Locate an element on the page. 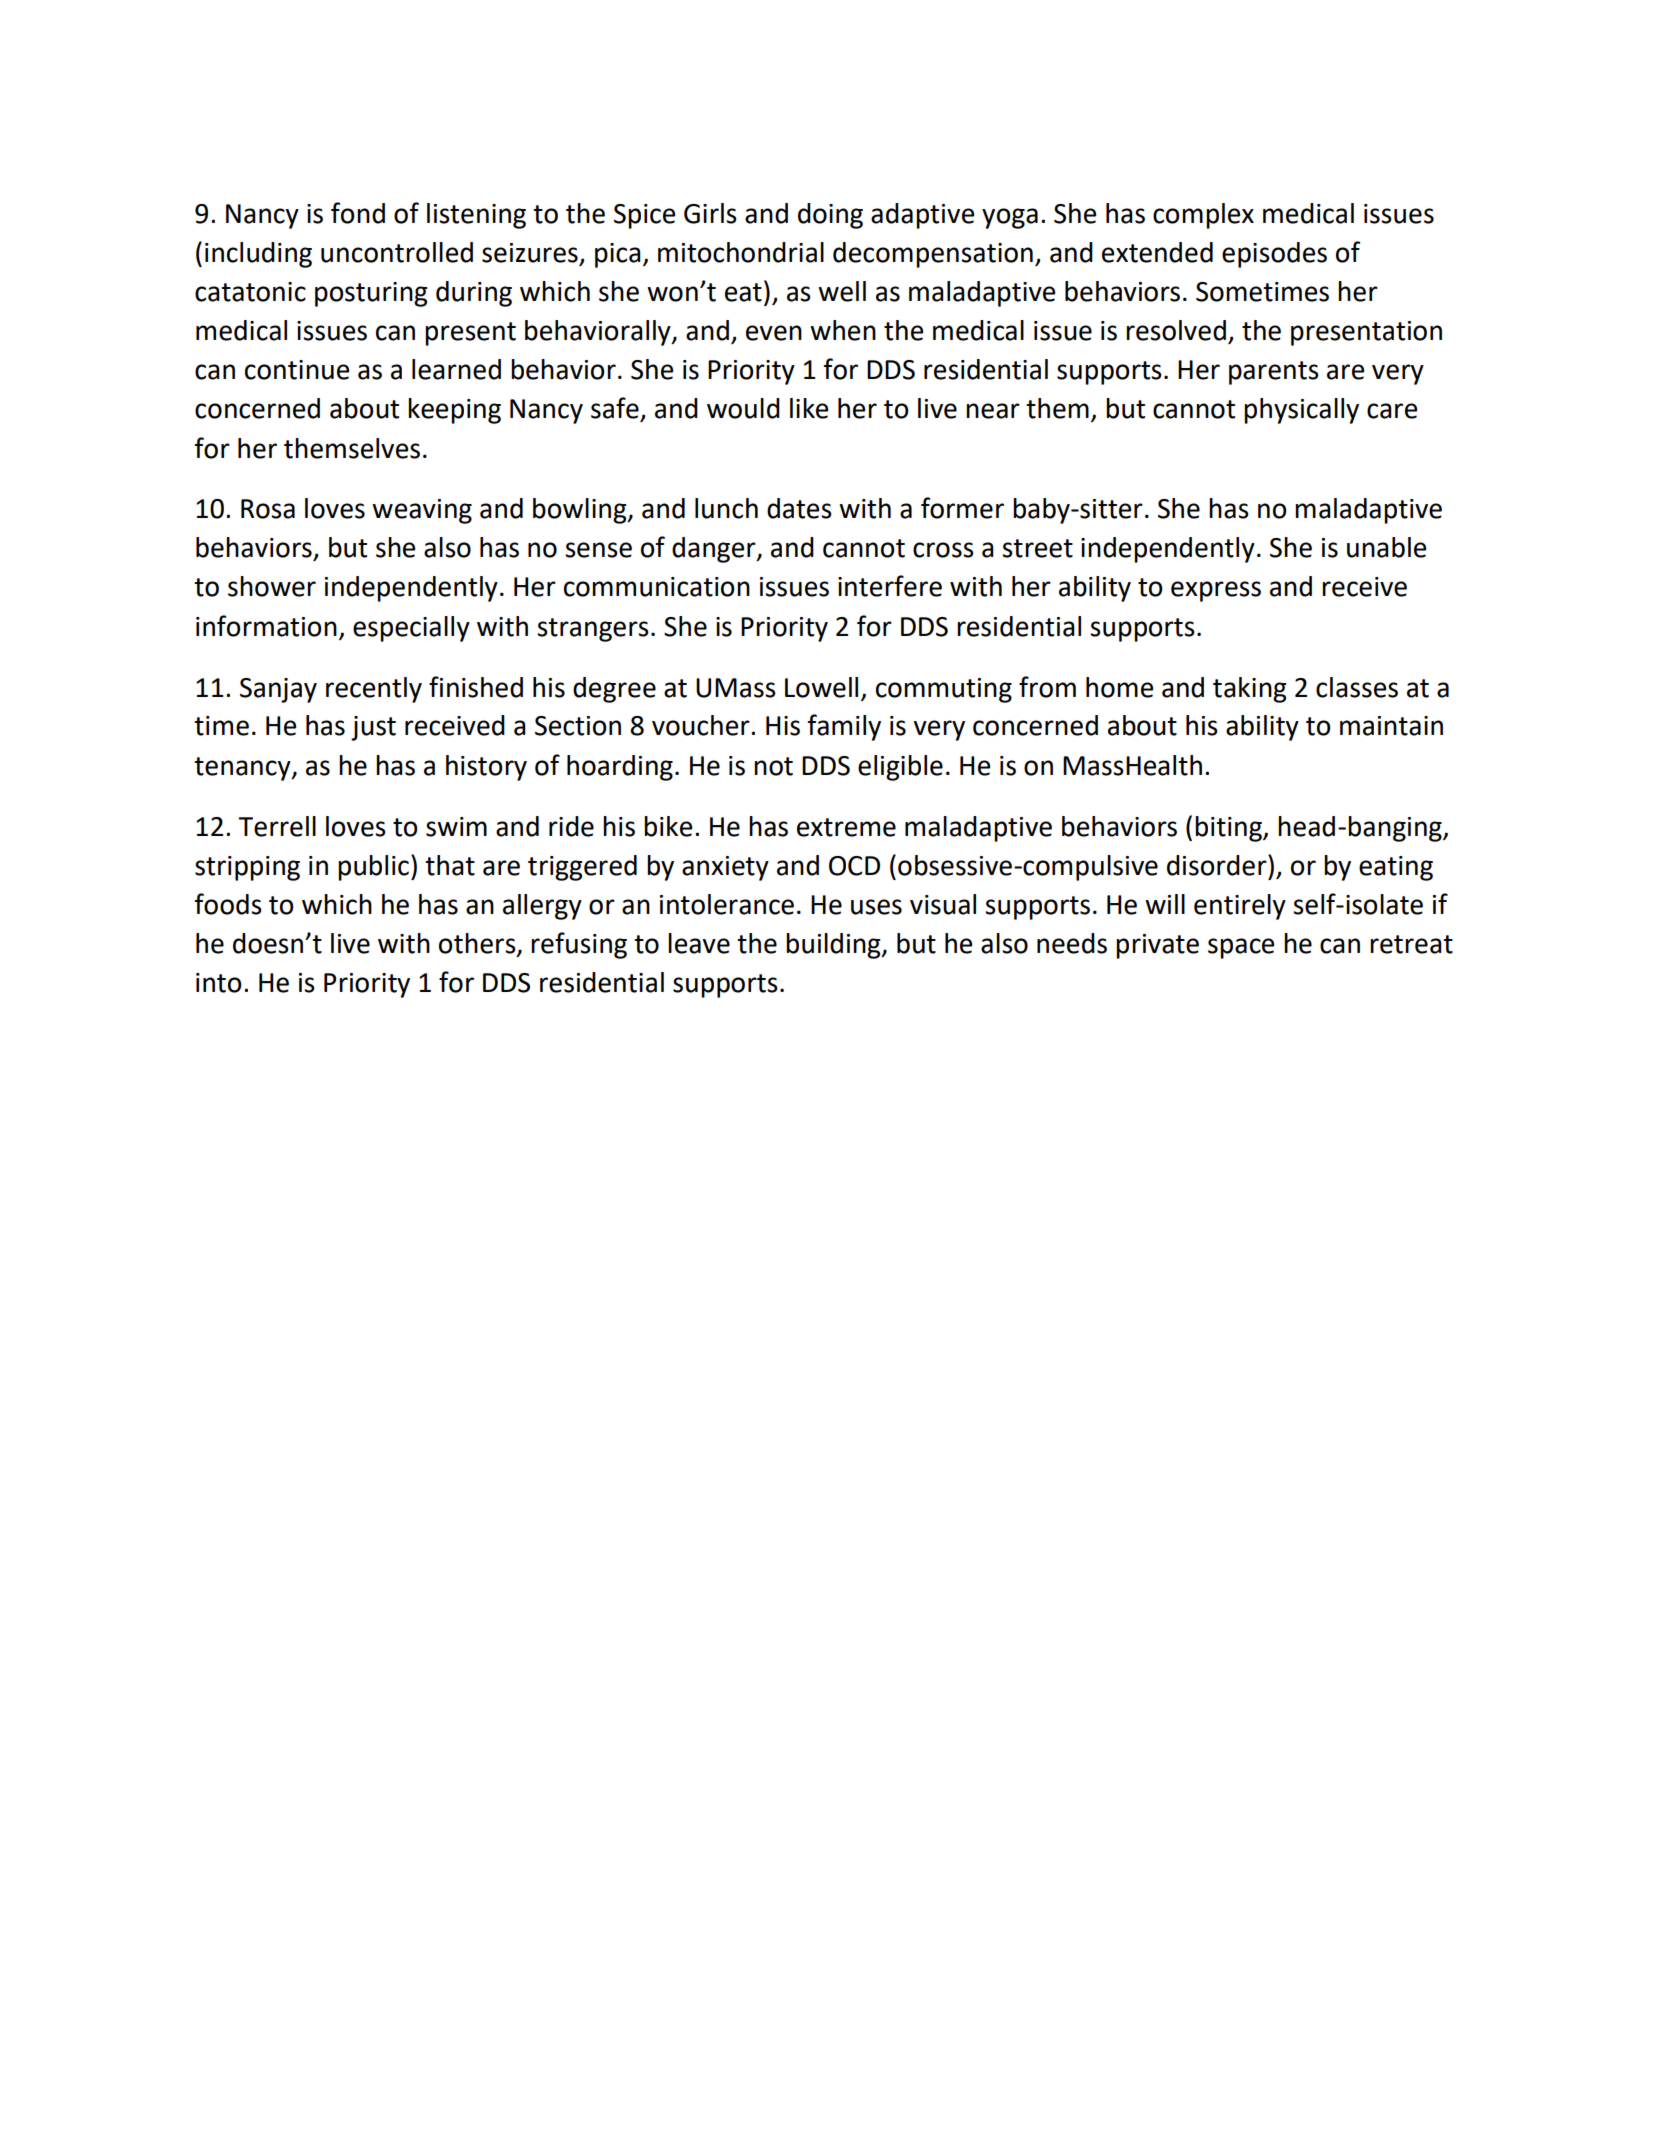 This image has width=1653, height=2139. express is located at coordinates (1216, 591).
